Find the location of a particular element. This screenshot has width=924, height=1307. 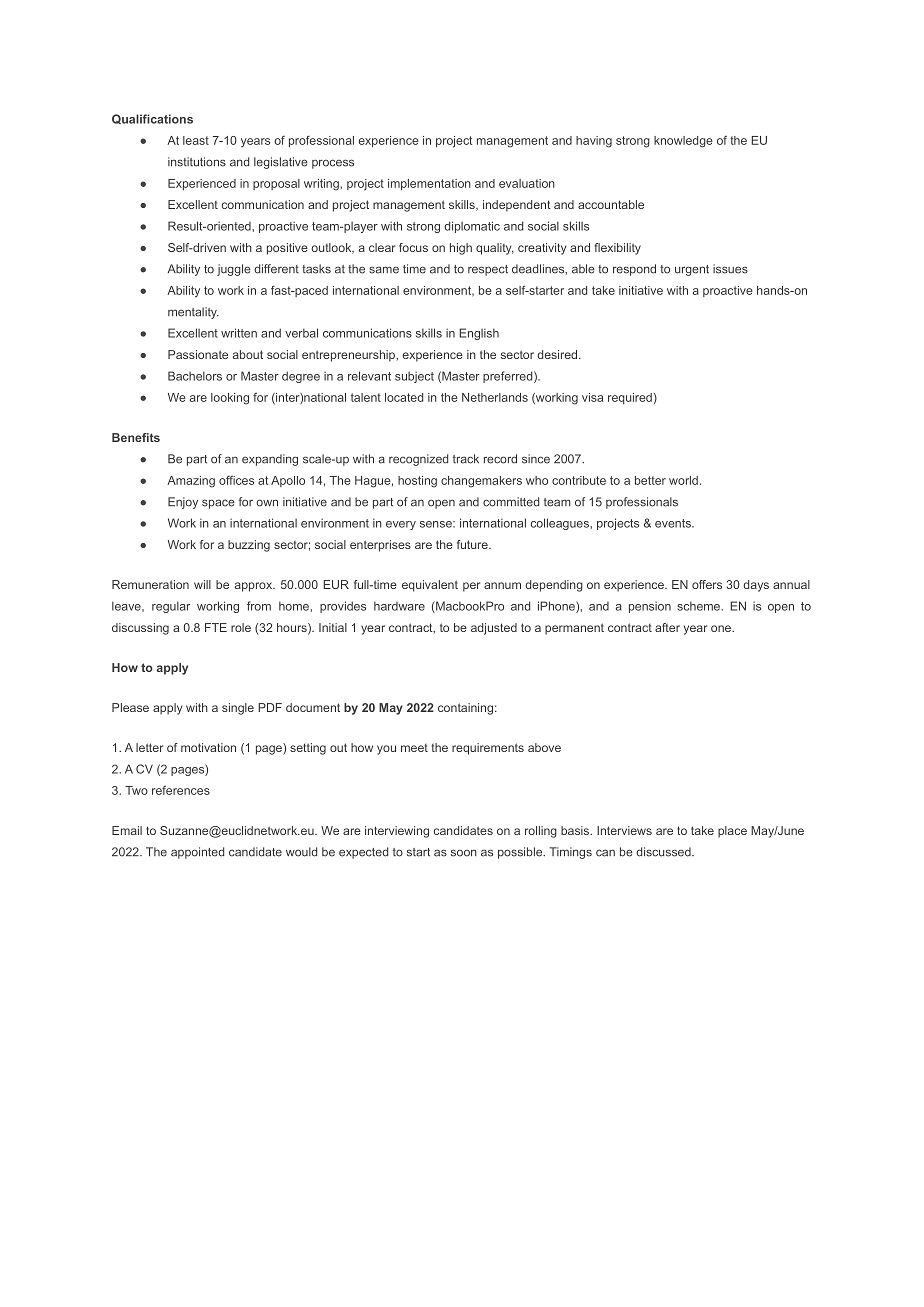

Netherlands is located at coordinates (495, 397).
